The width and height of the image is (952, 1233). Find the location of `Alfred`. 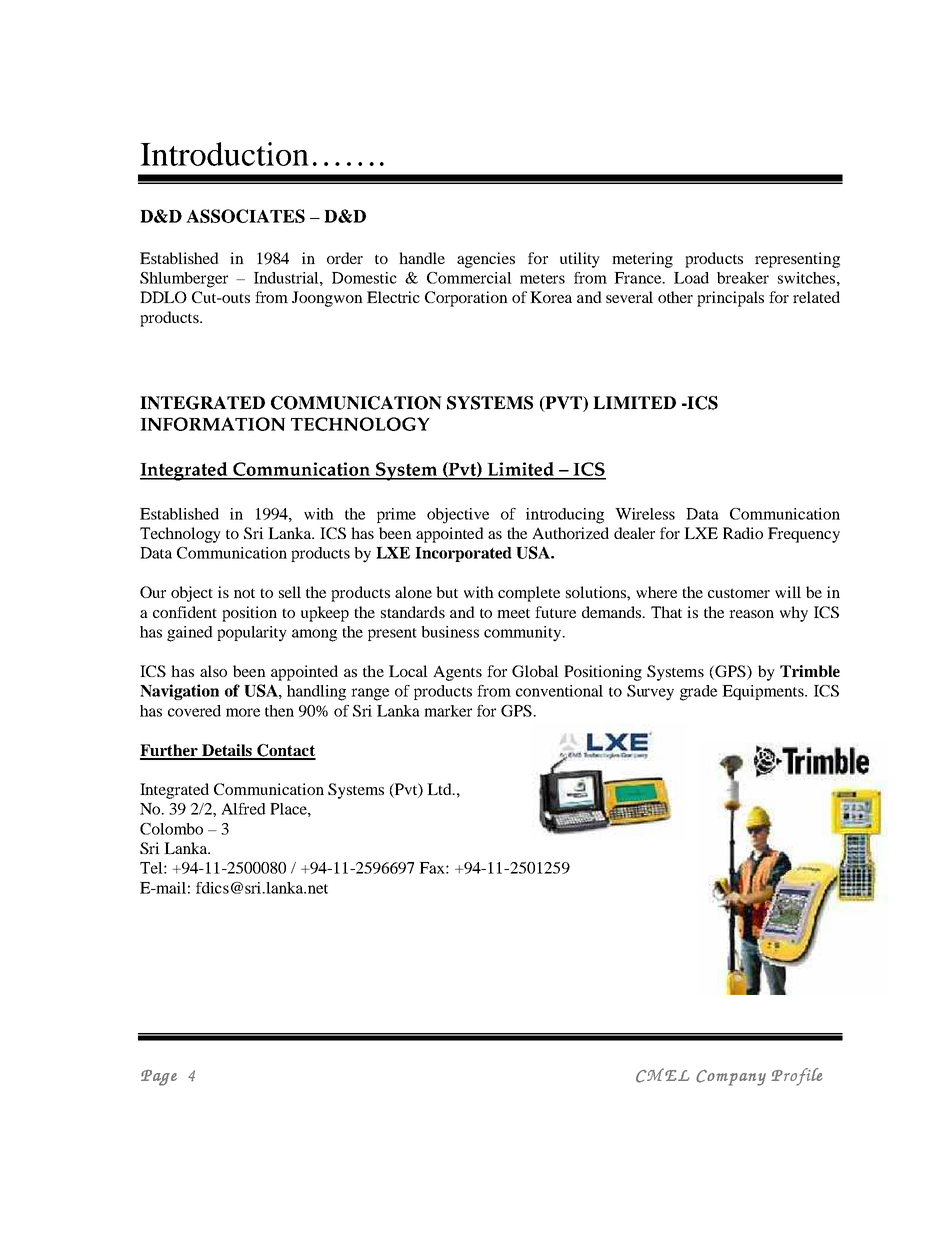

Alfred is located at coordinates (243, 809).
